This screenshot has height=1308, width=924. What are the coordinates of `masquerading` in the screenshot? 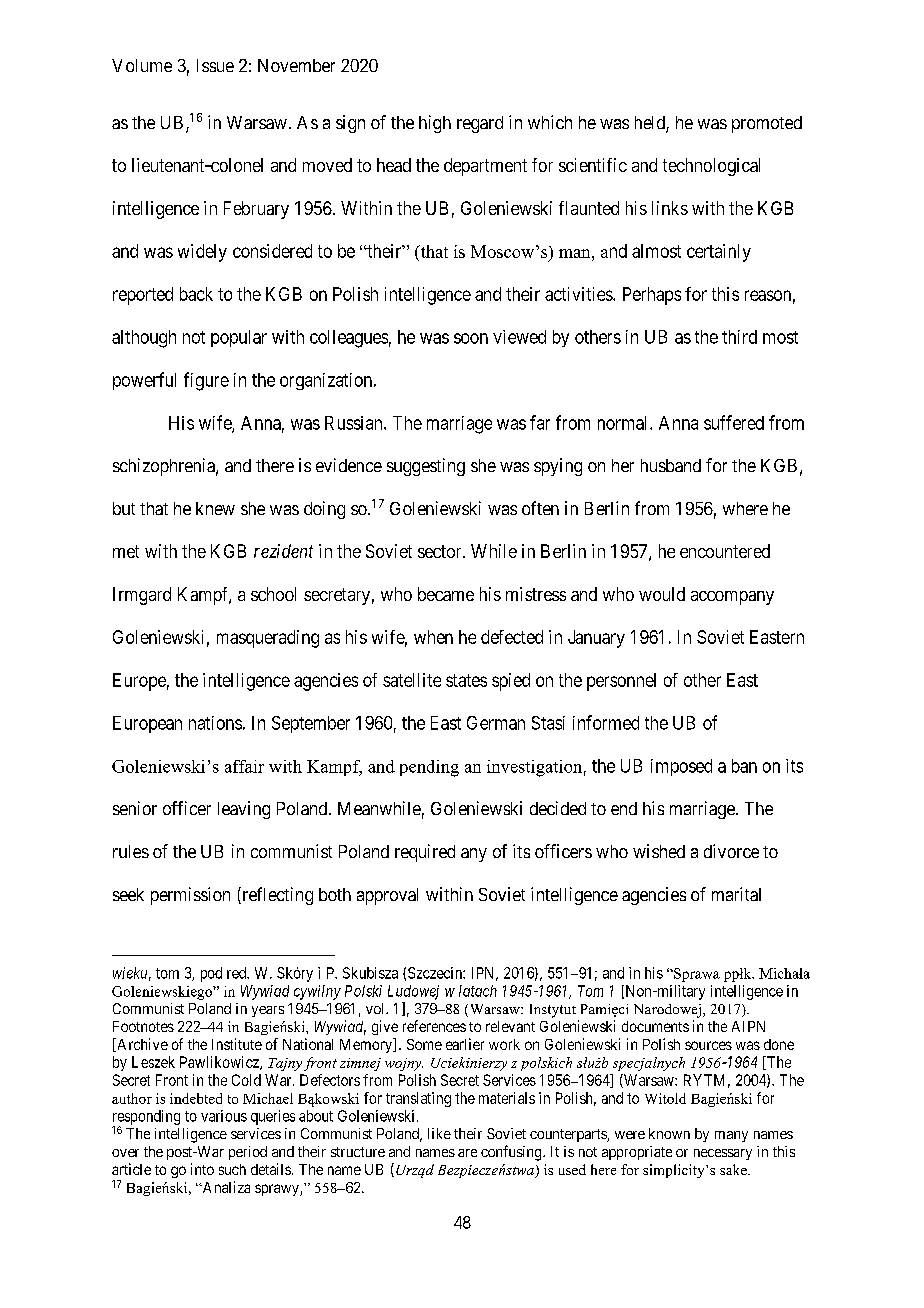 It's located at (268, 639).
